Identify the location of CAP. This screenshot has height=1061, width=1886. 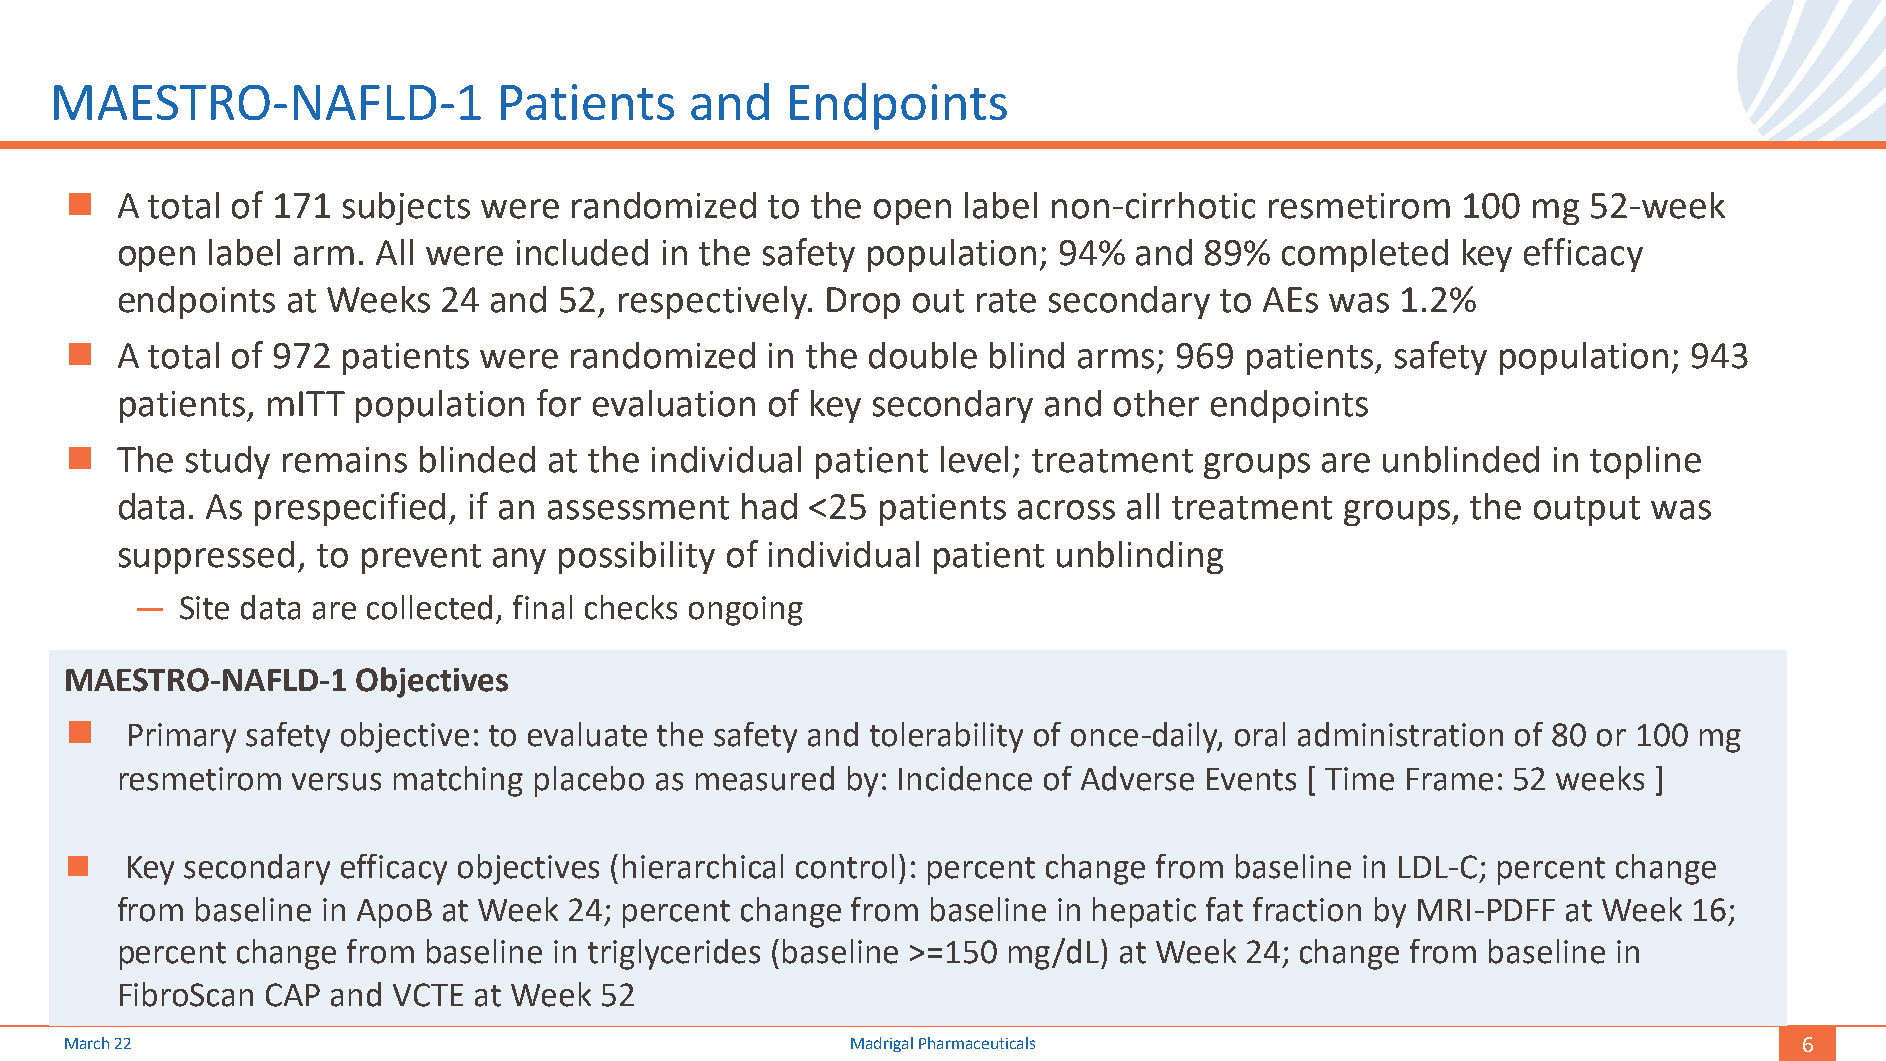
(293, 995).
